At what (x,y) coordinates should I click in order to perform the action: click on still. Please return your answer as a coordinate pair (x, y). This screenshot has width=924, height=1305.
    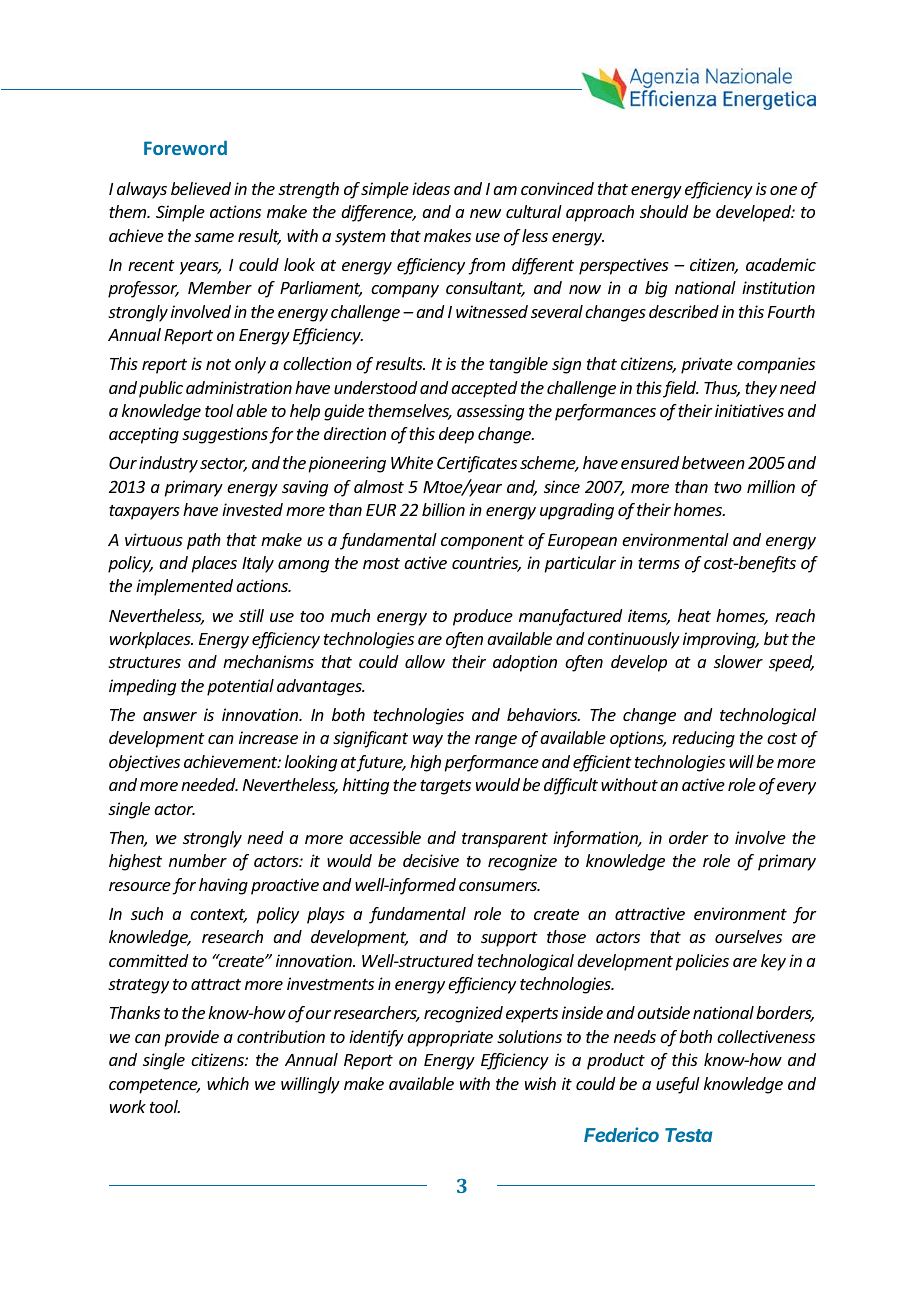
    Looking at the image, I should click on (251, 615).
